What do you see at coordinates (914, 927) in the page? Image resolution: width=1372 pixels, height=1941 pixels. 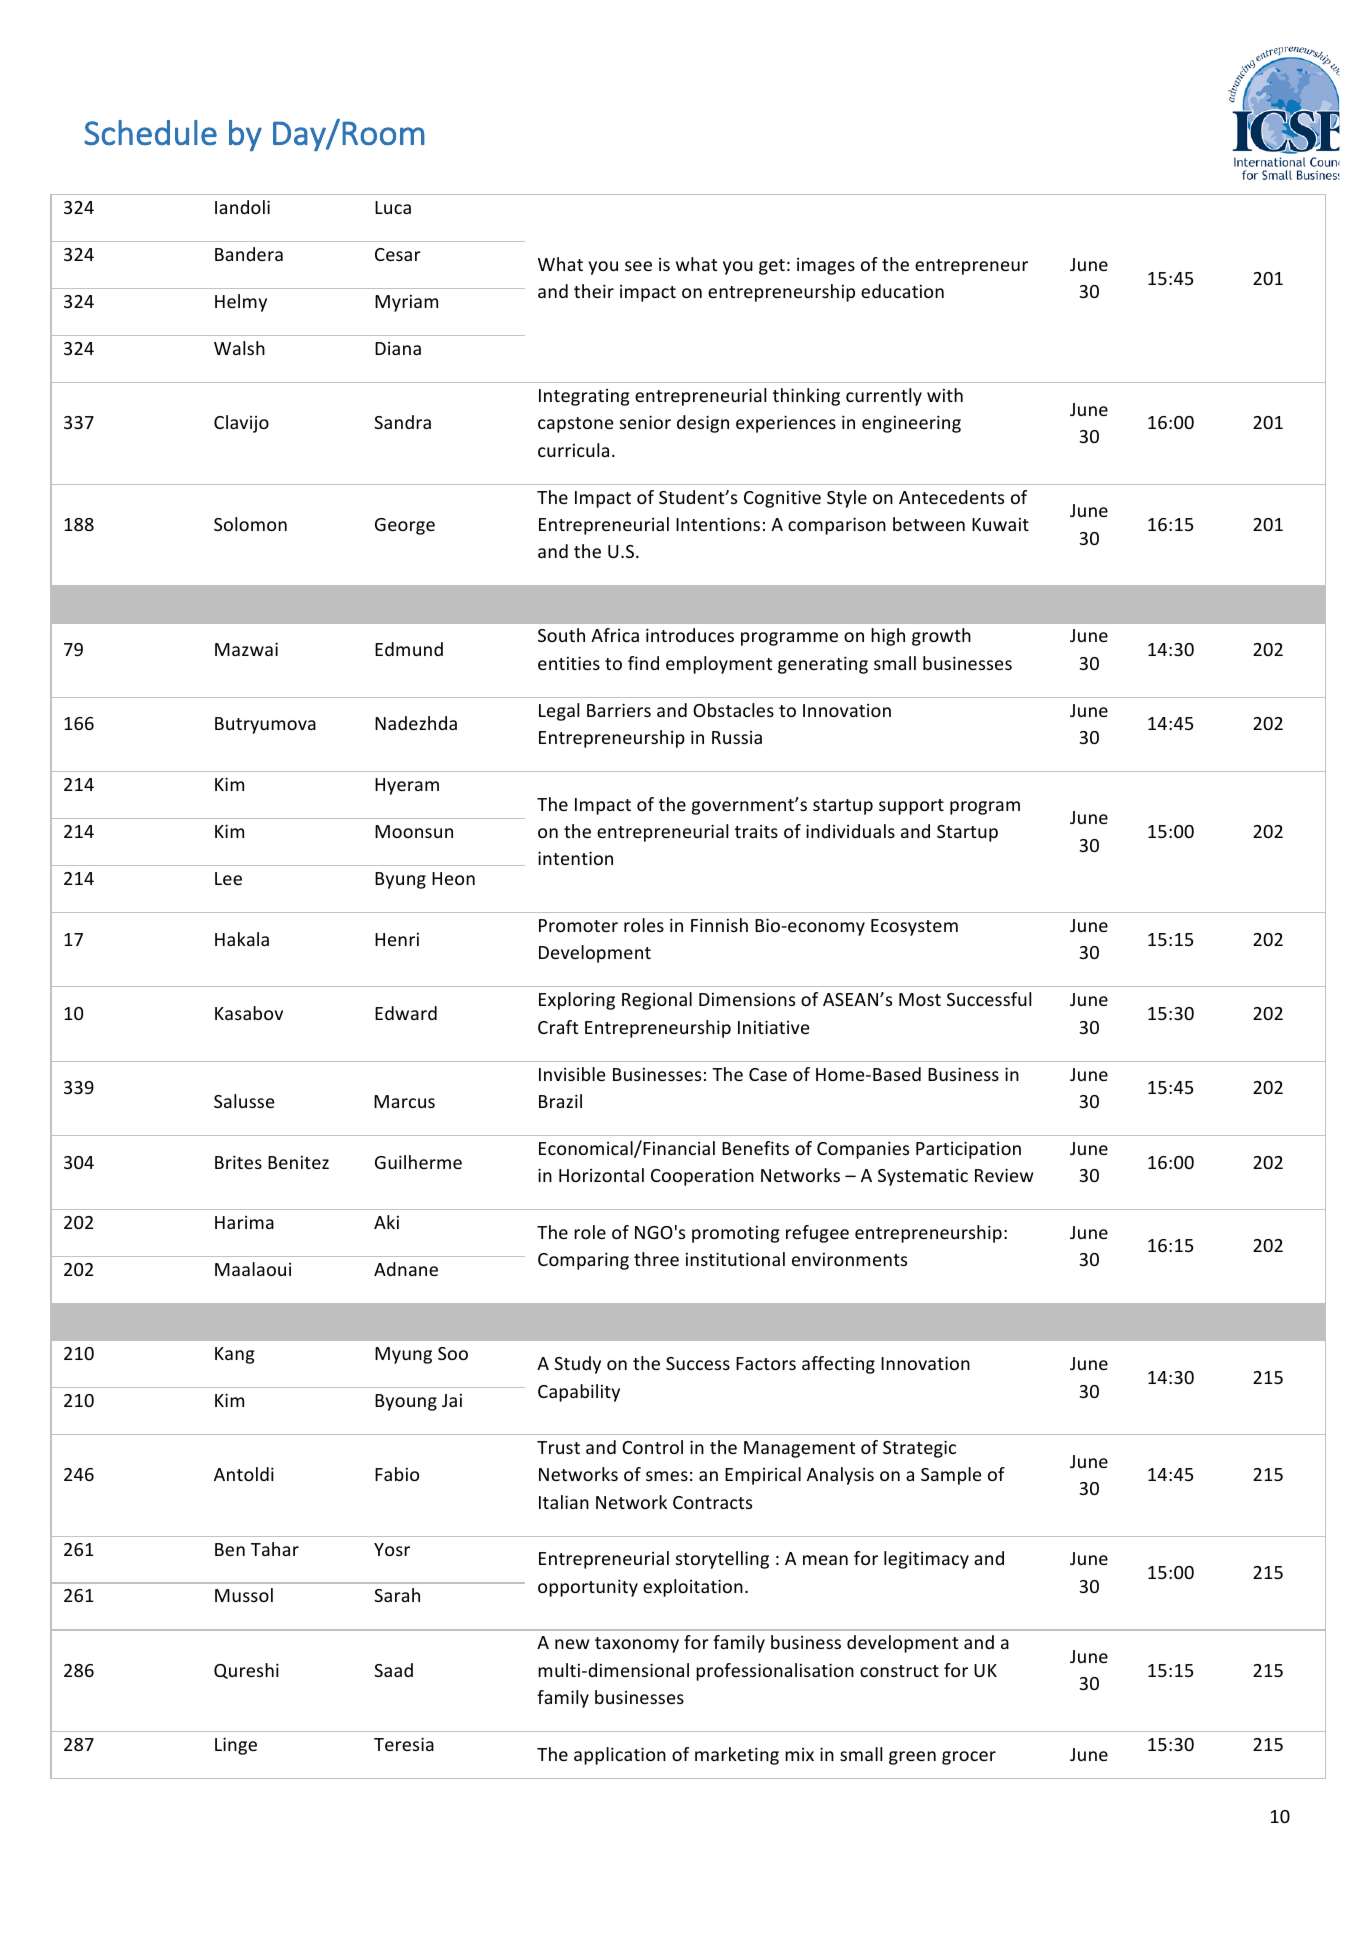 I see `Ecosystem` at bounding box center [914, 927].
